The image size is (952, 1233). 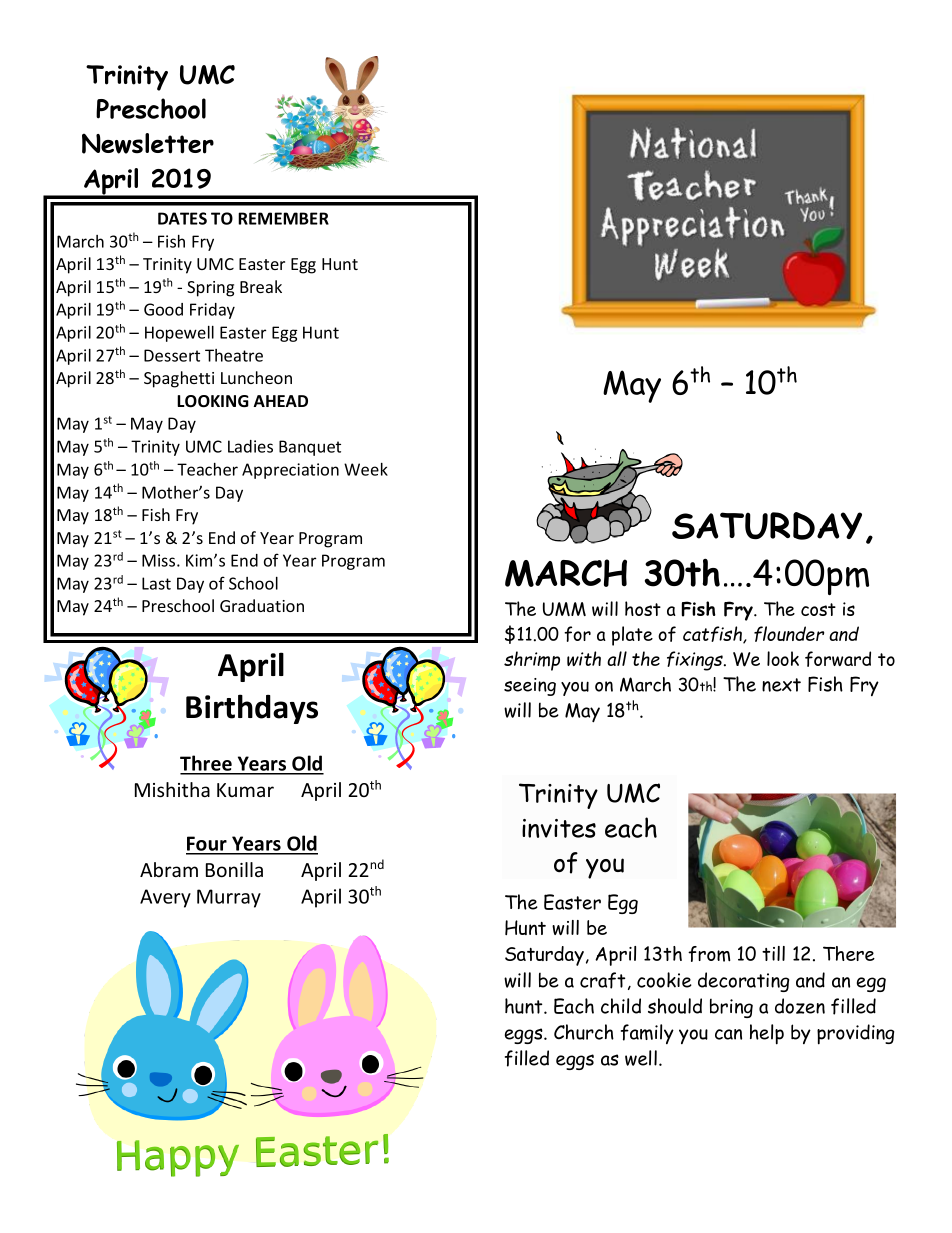 What do you see at coordinates (250, 446) in the screenshot?
I see `Ladies` at bounding box center [250, 446].
